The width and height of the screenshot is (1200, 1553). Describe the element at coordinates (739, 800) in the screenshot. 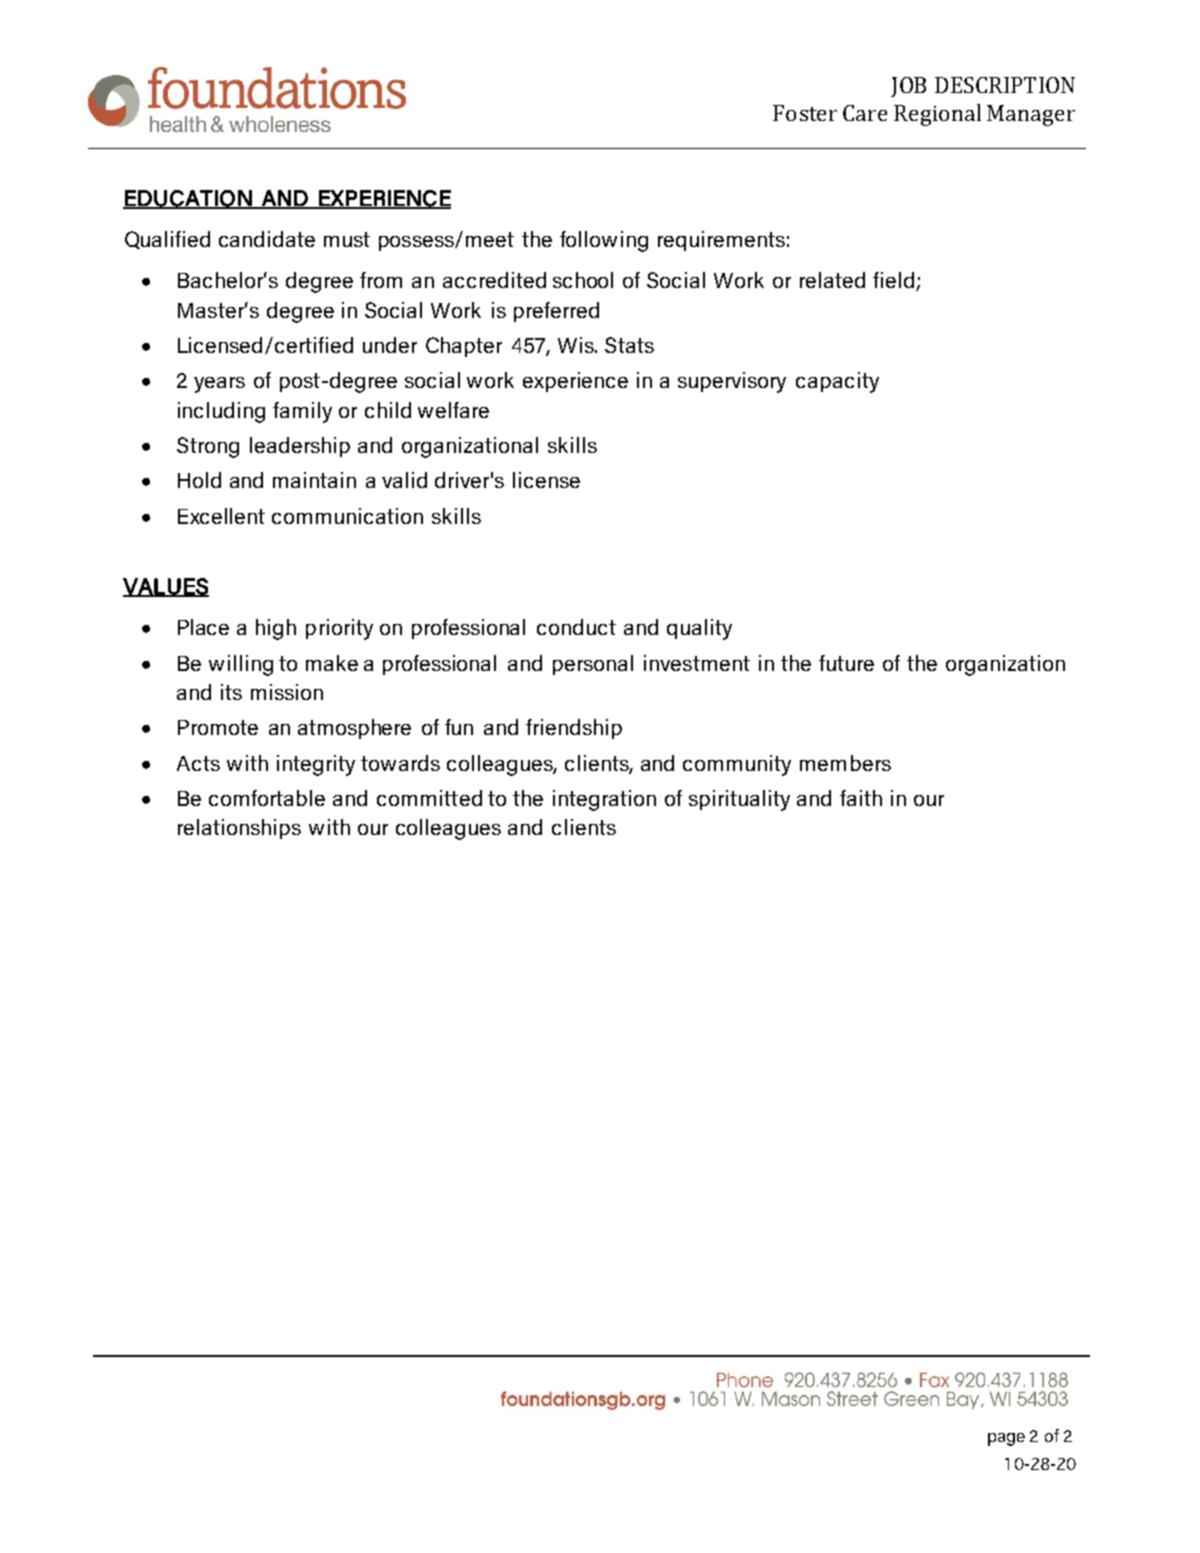

I see `spirituality` at that location.
